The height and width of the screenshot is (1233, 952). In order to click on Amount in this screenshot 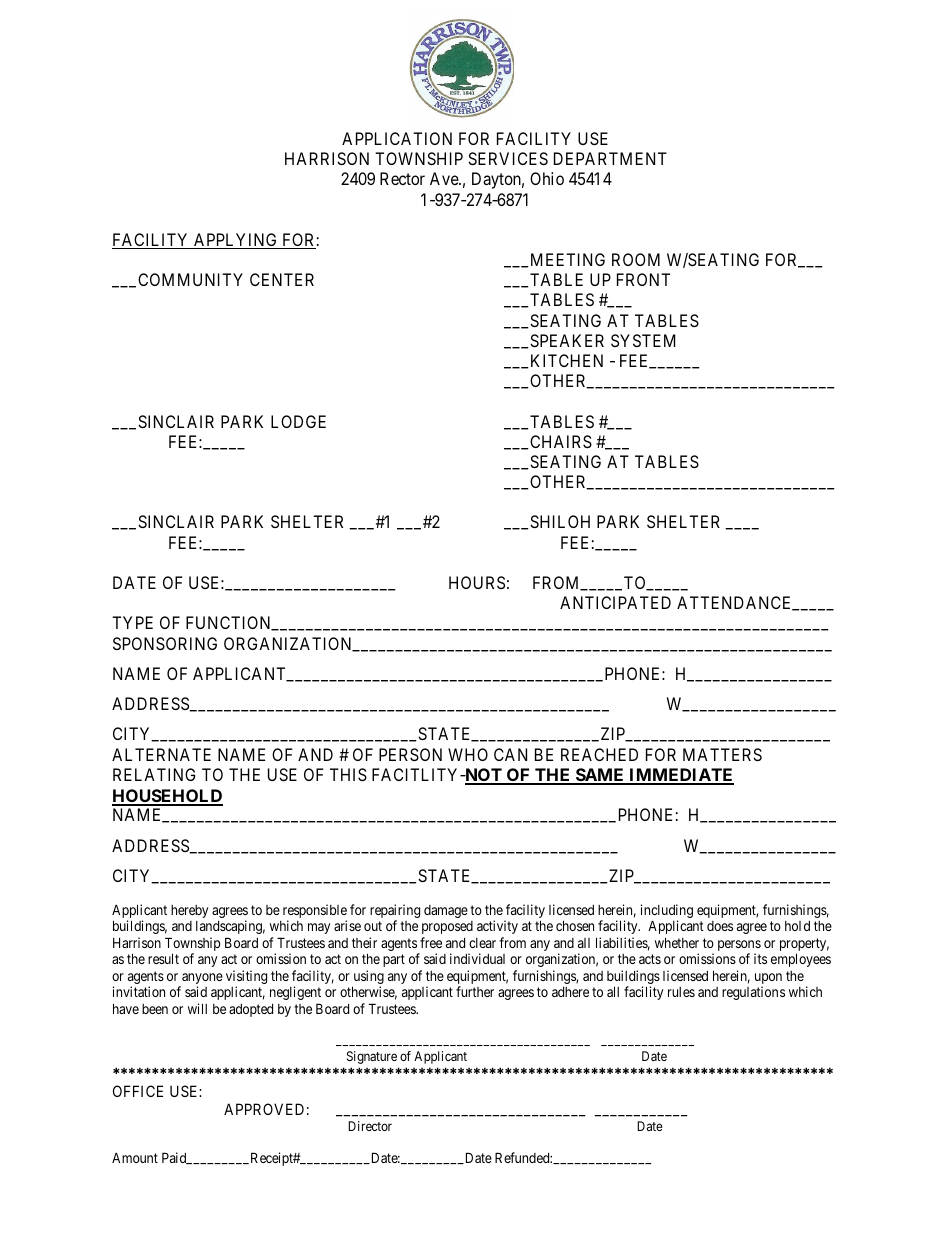, I will do `click(135, 1157)`.
